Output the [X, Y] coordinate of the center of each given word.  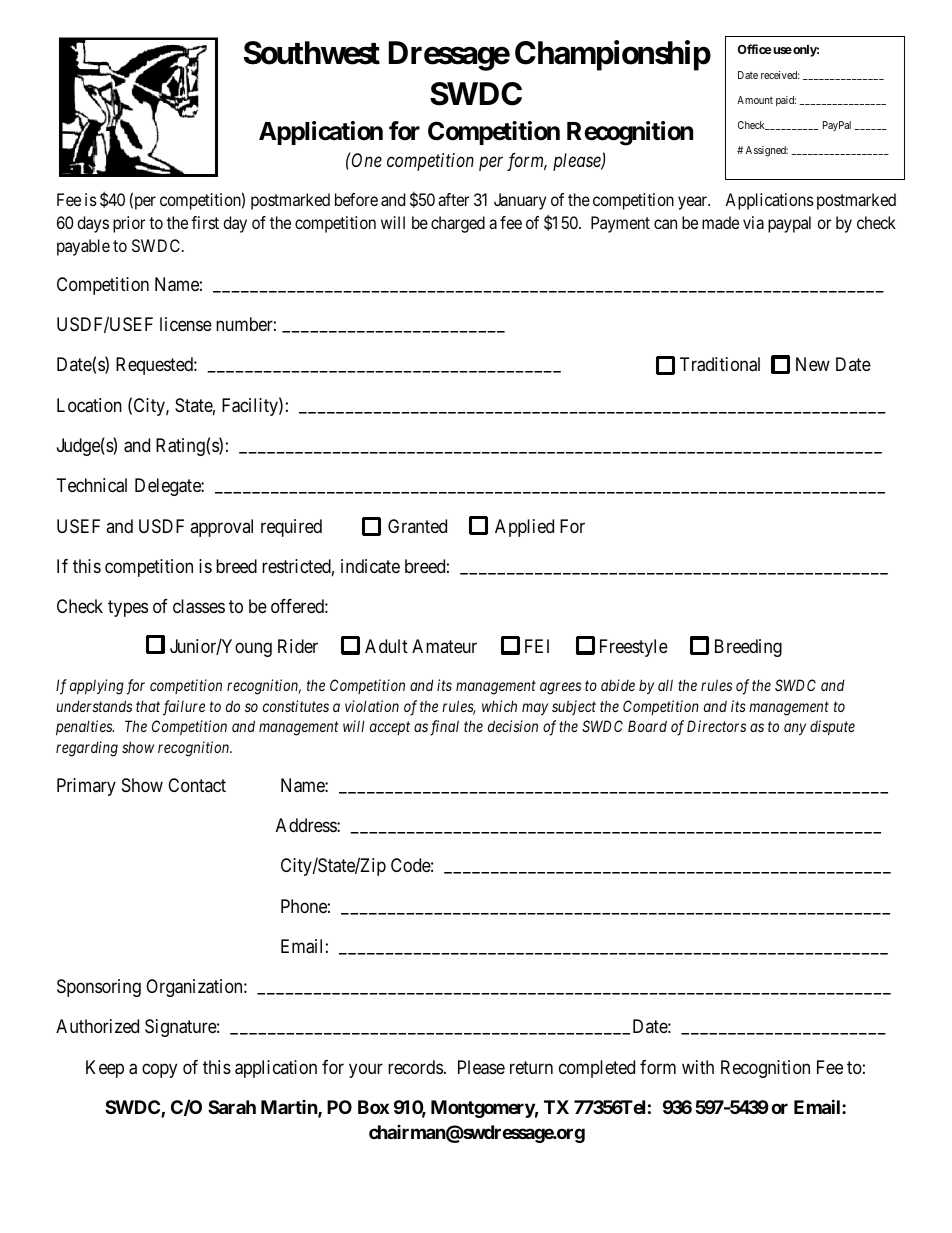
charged [458, 224]
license [186, 324]
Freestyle [634, 648]
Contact [197, 785]
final [444, 728]
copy [159, 1070]
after [453, 199]
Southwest [312, 53]
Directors [716, 726]
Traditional [720, 364]
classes [199, 606]
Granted [417, 526]
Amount [755, 100]
